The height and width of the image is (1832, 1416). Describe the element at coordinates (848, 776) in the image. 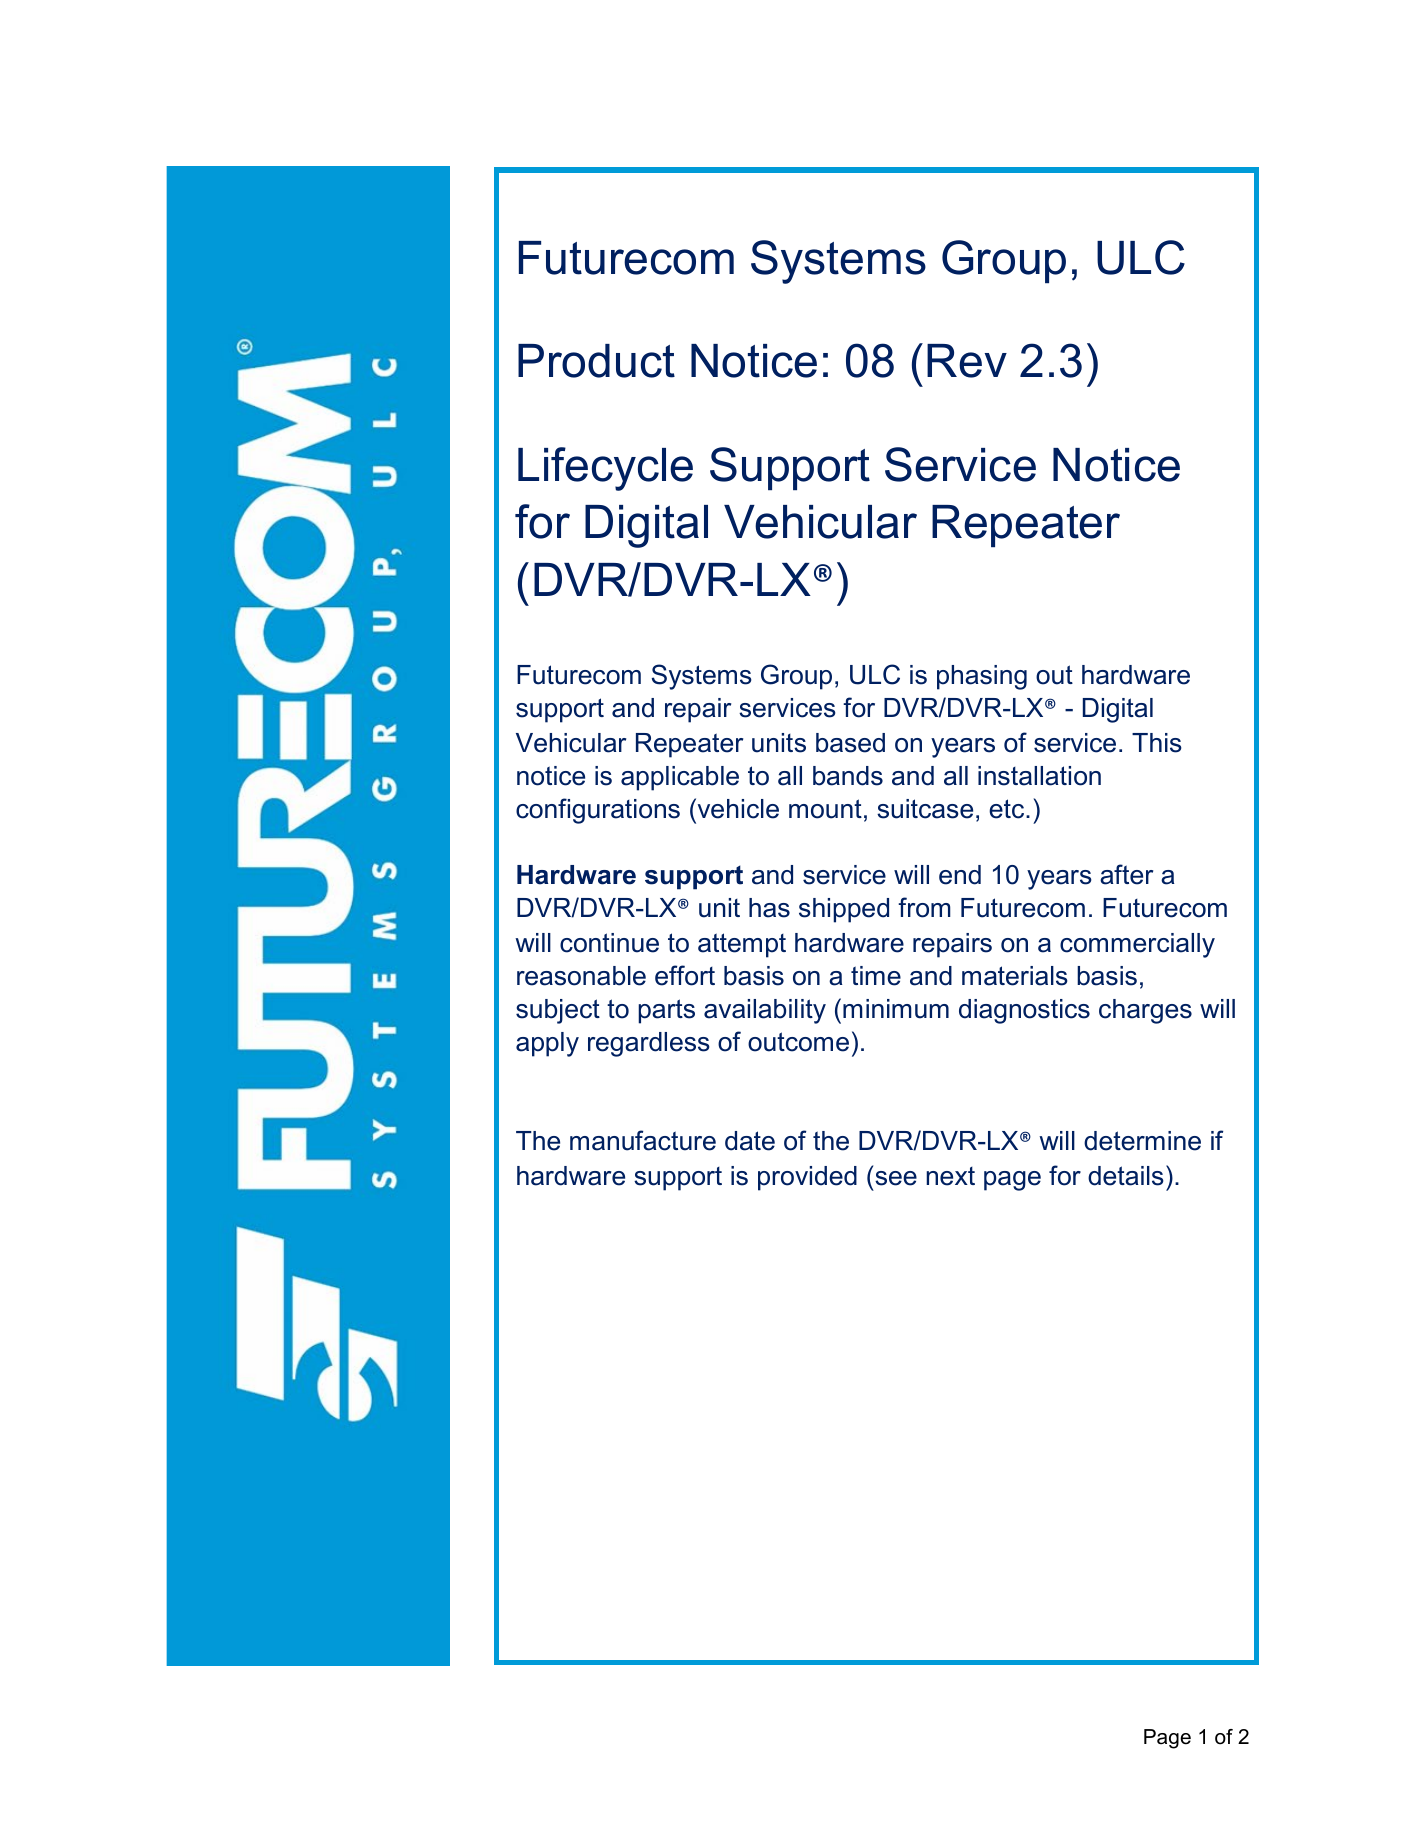

I see `bands` at that location.
